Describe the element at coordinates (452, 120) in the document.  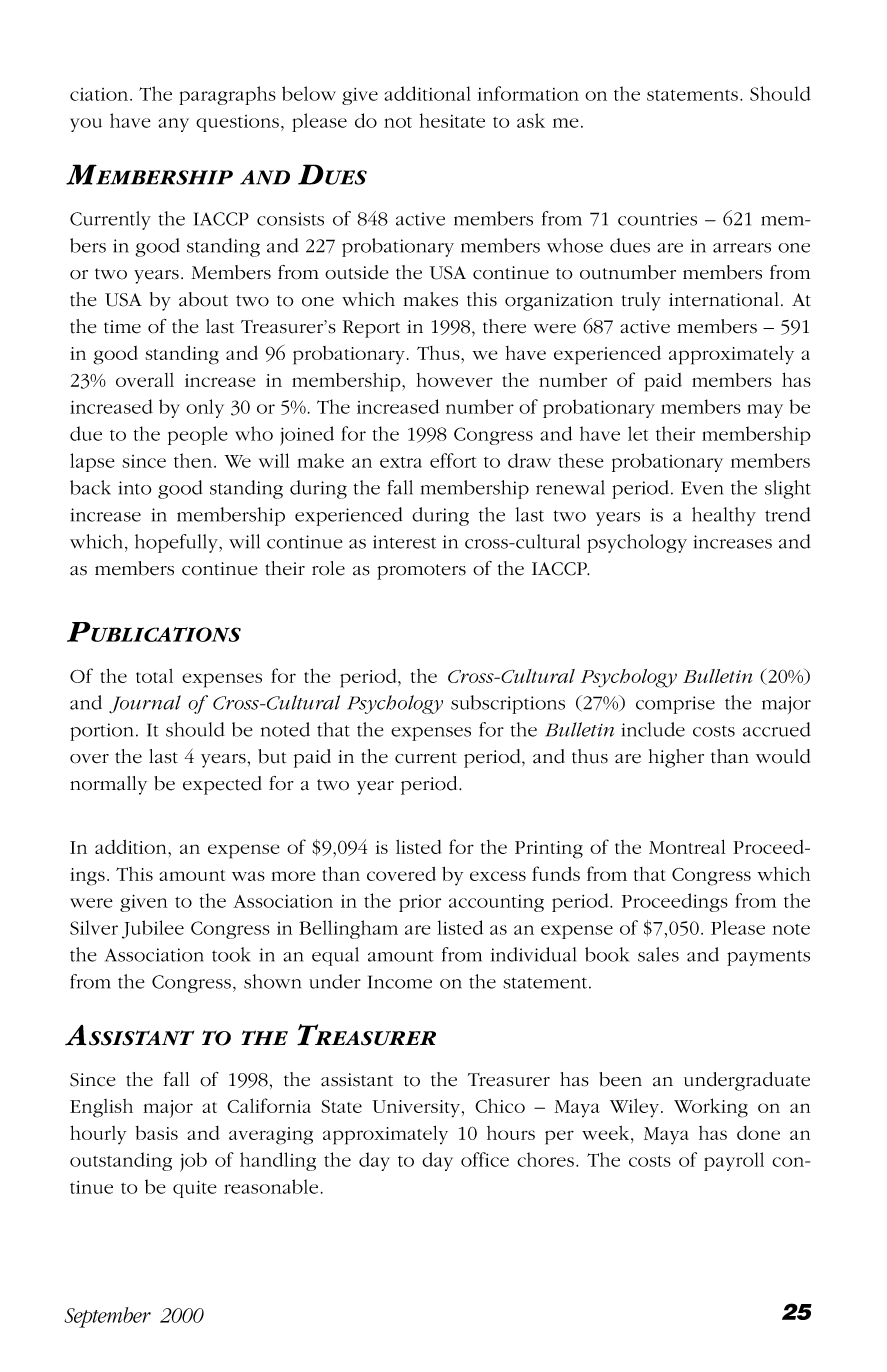
I see `hesitate` at that location.
